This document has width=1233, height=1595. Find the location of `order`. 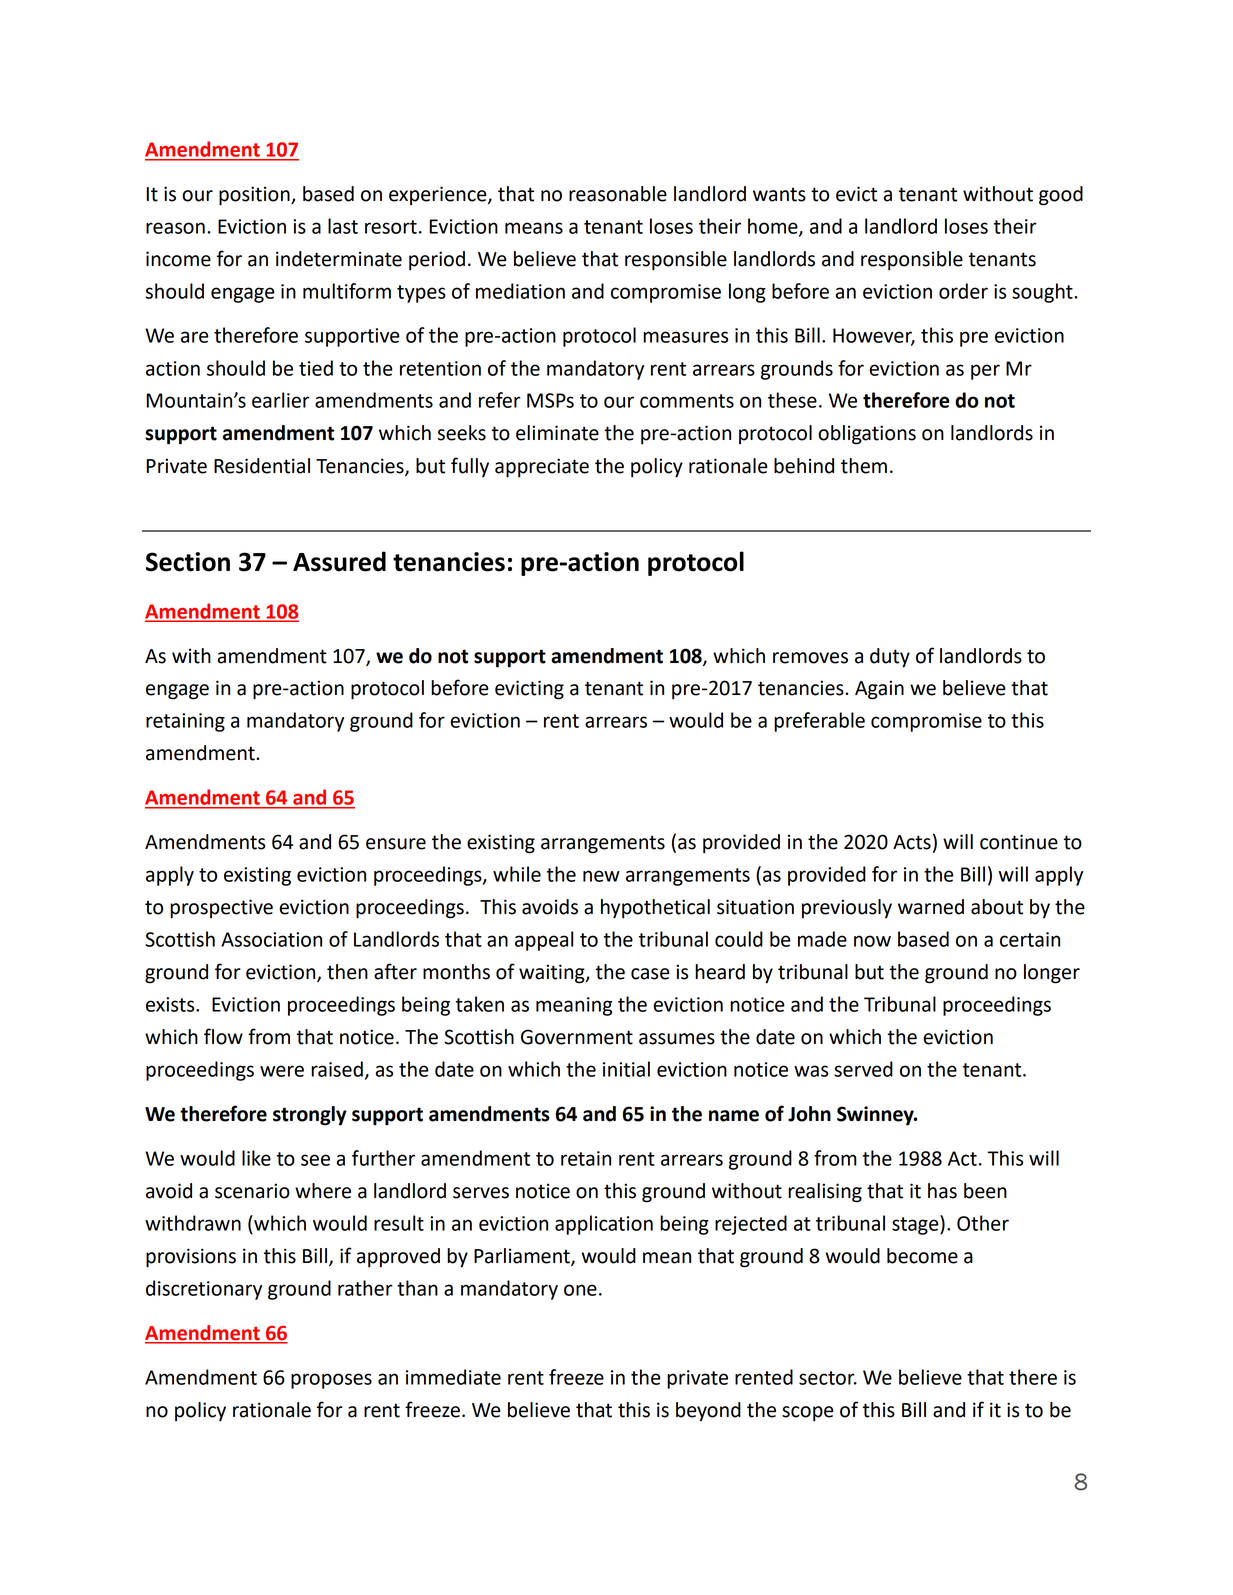

order is located at coordinates (963, 291).
